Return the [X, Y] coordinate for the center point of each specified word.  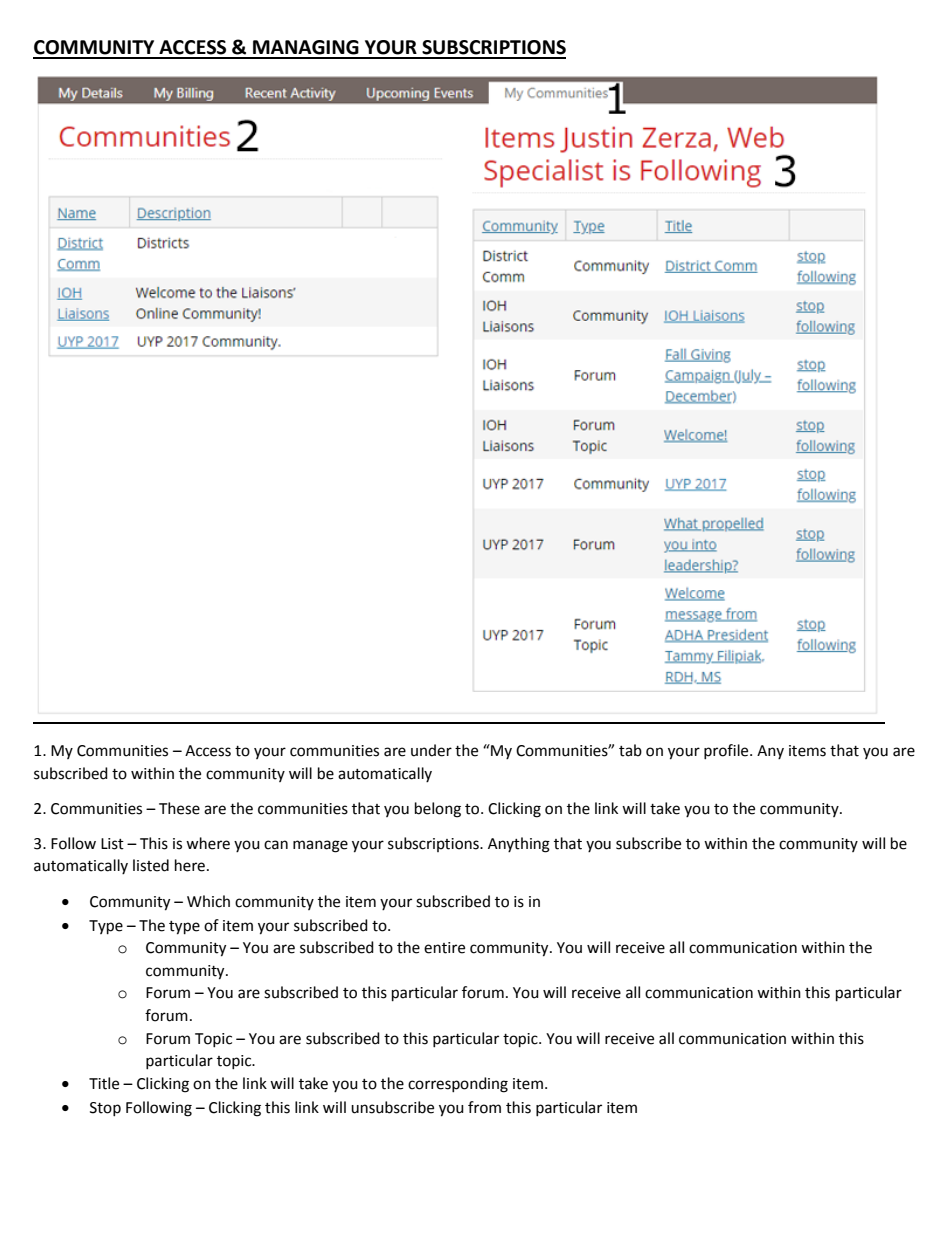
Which [208, 901]
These [179, 808]
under [431, 750]
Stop [105, 1109]
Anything [519, 845]
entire [444, 948]
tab [630, 750]
